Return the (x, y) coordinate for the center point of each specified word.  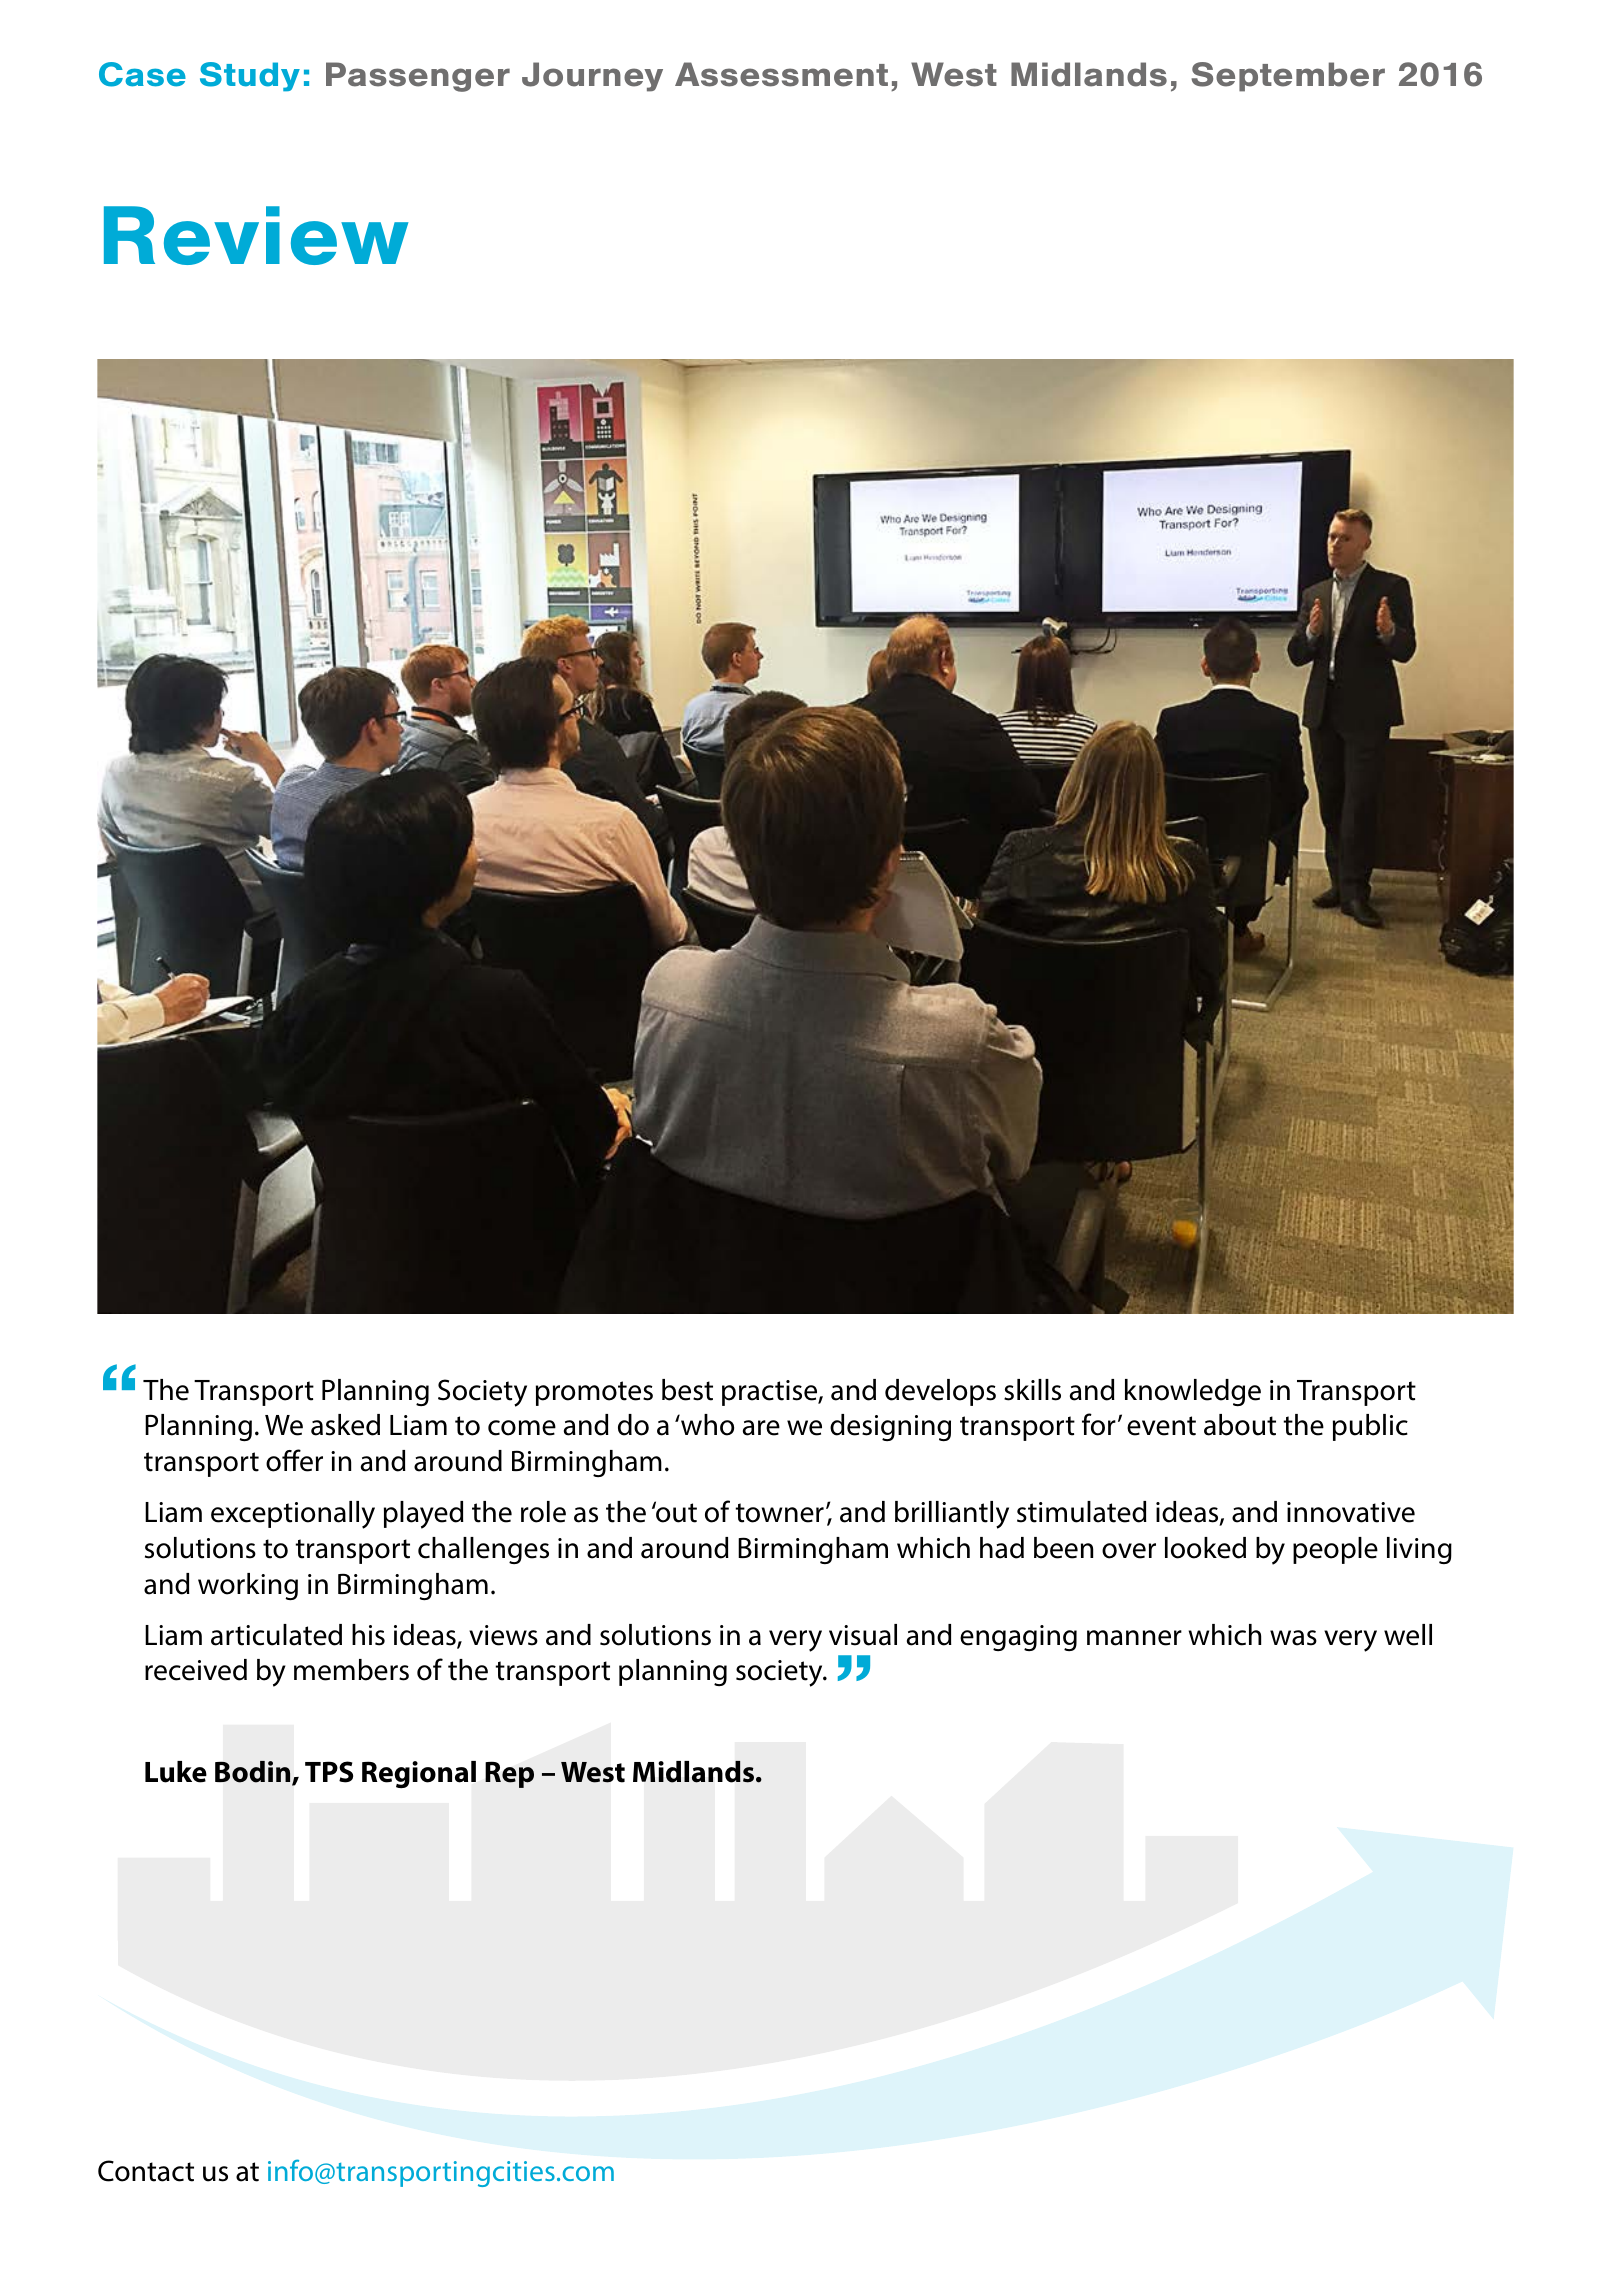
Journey (592, 77)
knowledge (1193, 1392)
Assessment (781, 74)
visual (863, 1635)
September (1288, 77)
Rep (509, 1775)
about (1240, 1425)
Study (250, 77)
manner (1134, 1638)
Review (256, 235)
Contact (146, 2171)
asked (345, 1425)
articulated (276, 1635)
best (687, 1390)
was (1293, 1638)
